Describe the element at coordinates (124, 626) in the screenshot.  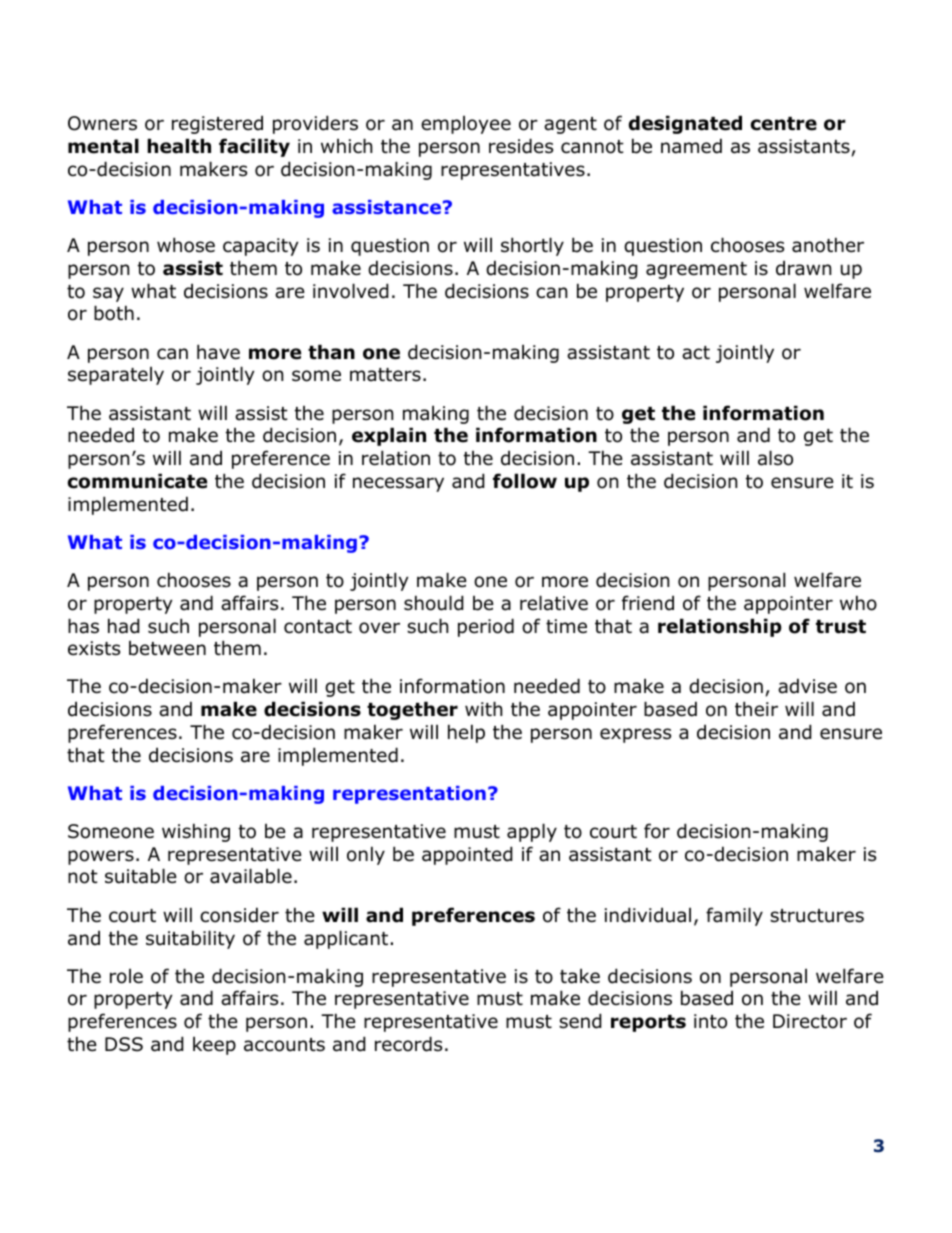
I see `had` at that location.
